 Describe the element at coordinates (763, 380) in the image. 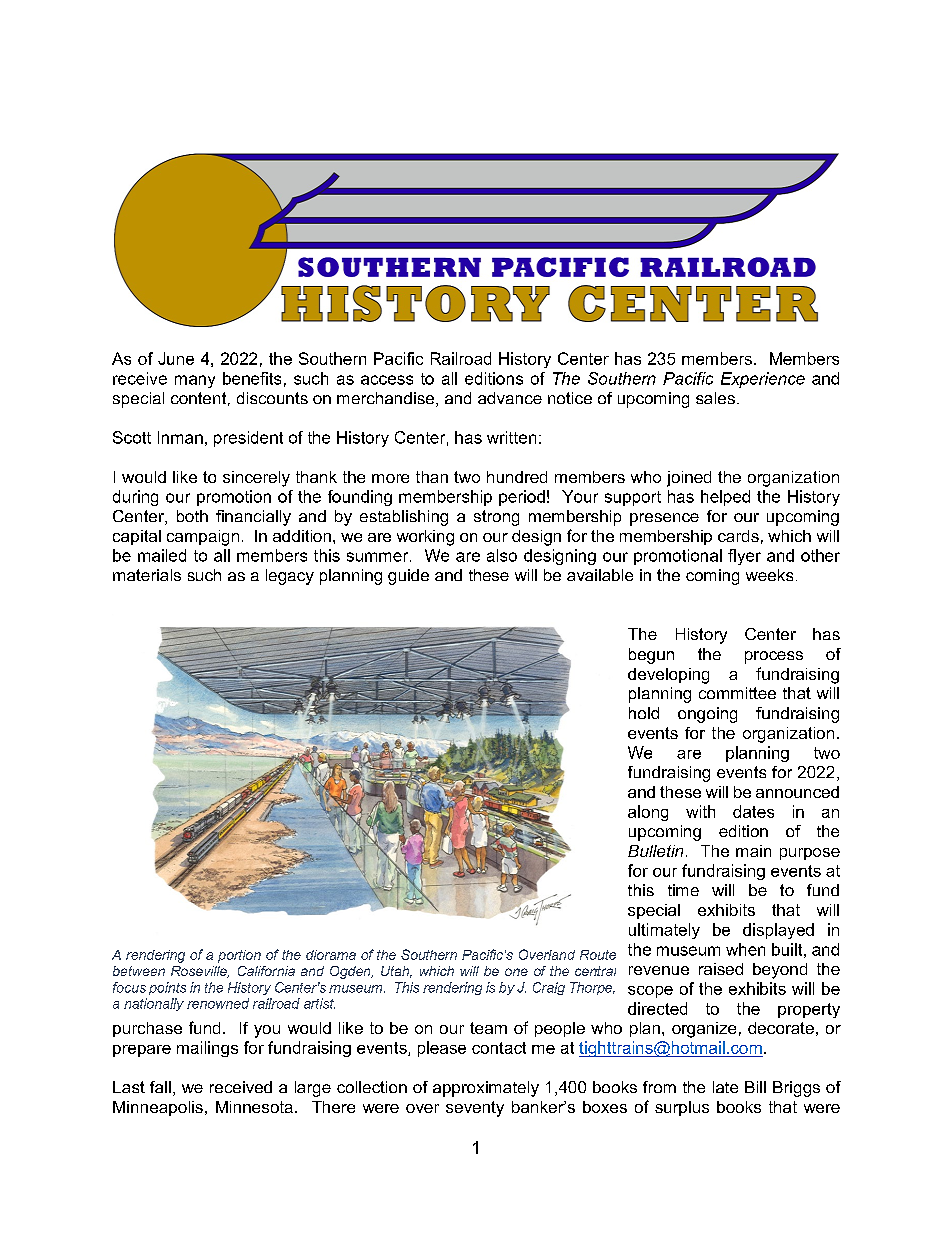

I see `Experience` at that location.
